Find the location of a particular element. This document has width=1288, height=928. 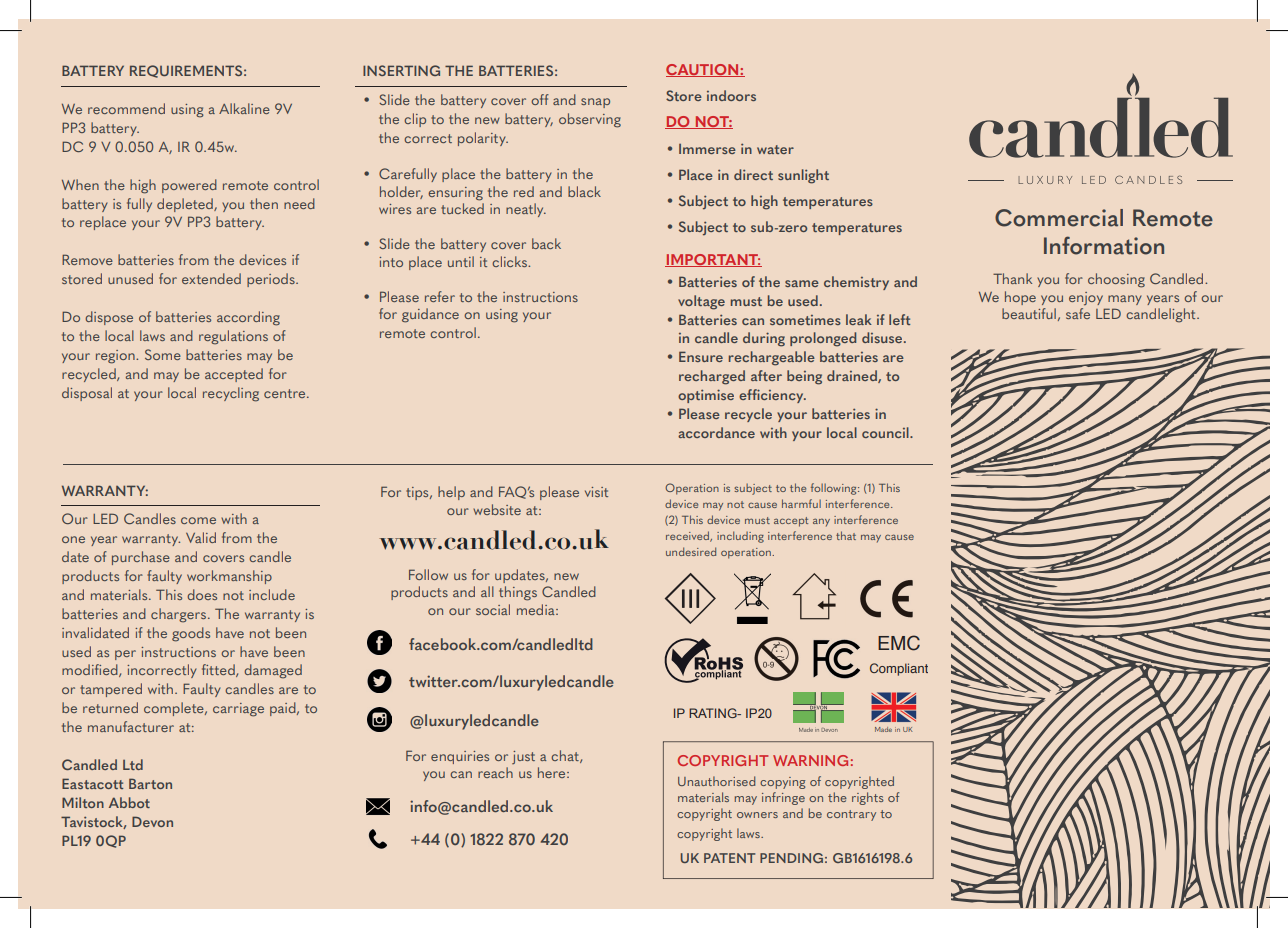

come is located at coordinates (198, 520).
